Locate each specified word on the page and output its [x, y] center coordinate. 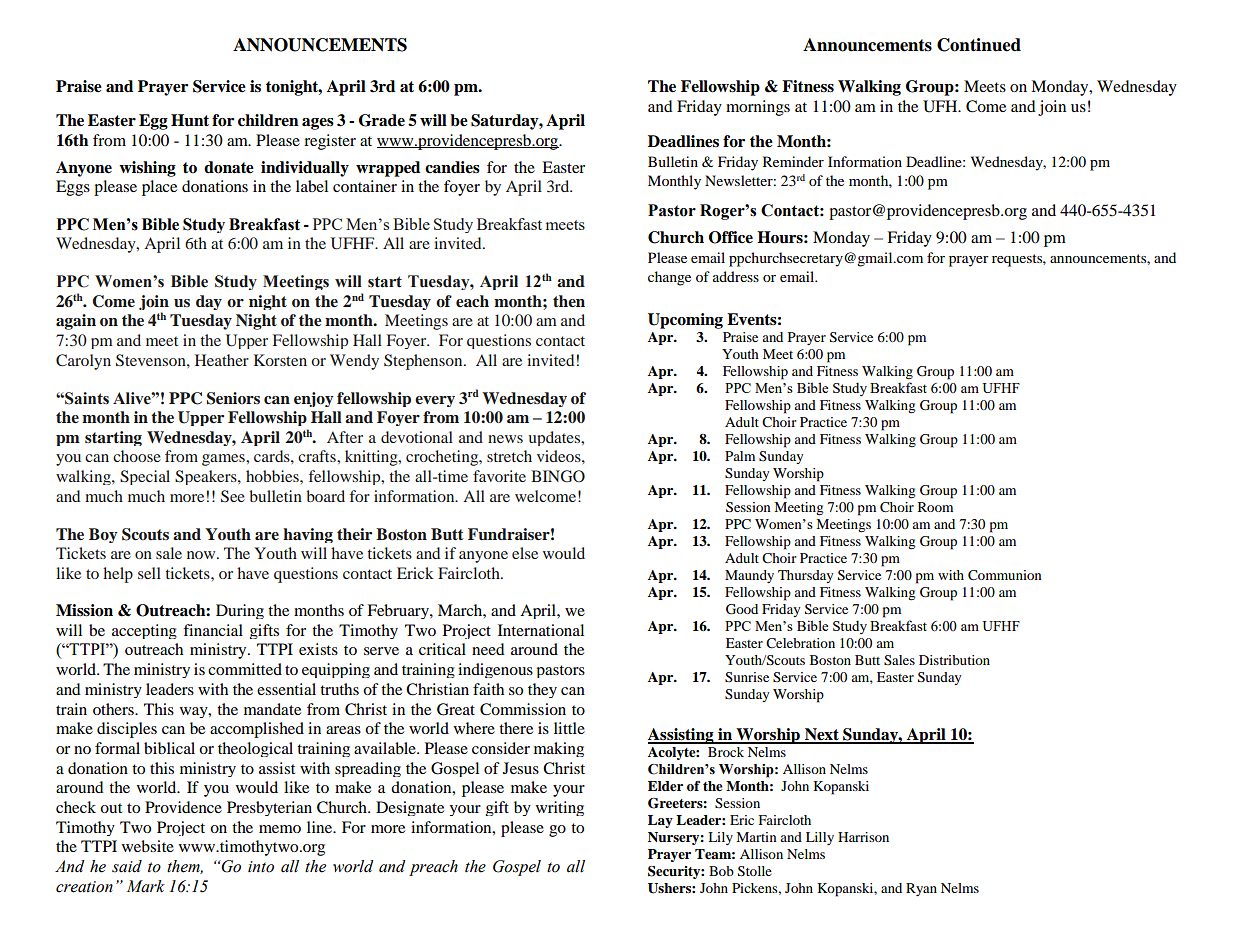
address [736, 276]
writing [560, 808]
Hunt [190, 120]
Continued [979, 45]
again [76, 322]
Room [935, 507]
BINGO [558, 476]
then [569, 301]
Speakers [207, 477]
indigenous [495, 670]
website [148, 846]
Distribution [954, 660]
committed [245, 669]
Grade [382, 120]
